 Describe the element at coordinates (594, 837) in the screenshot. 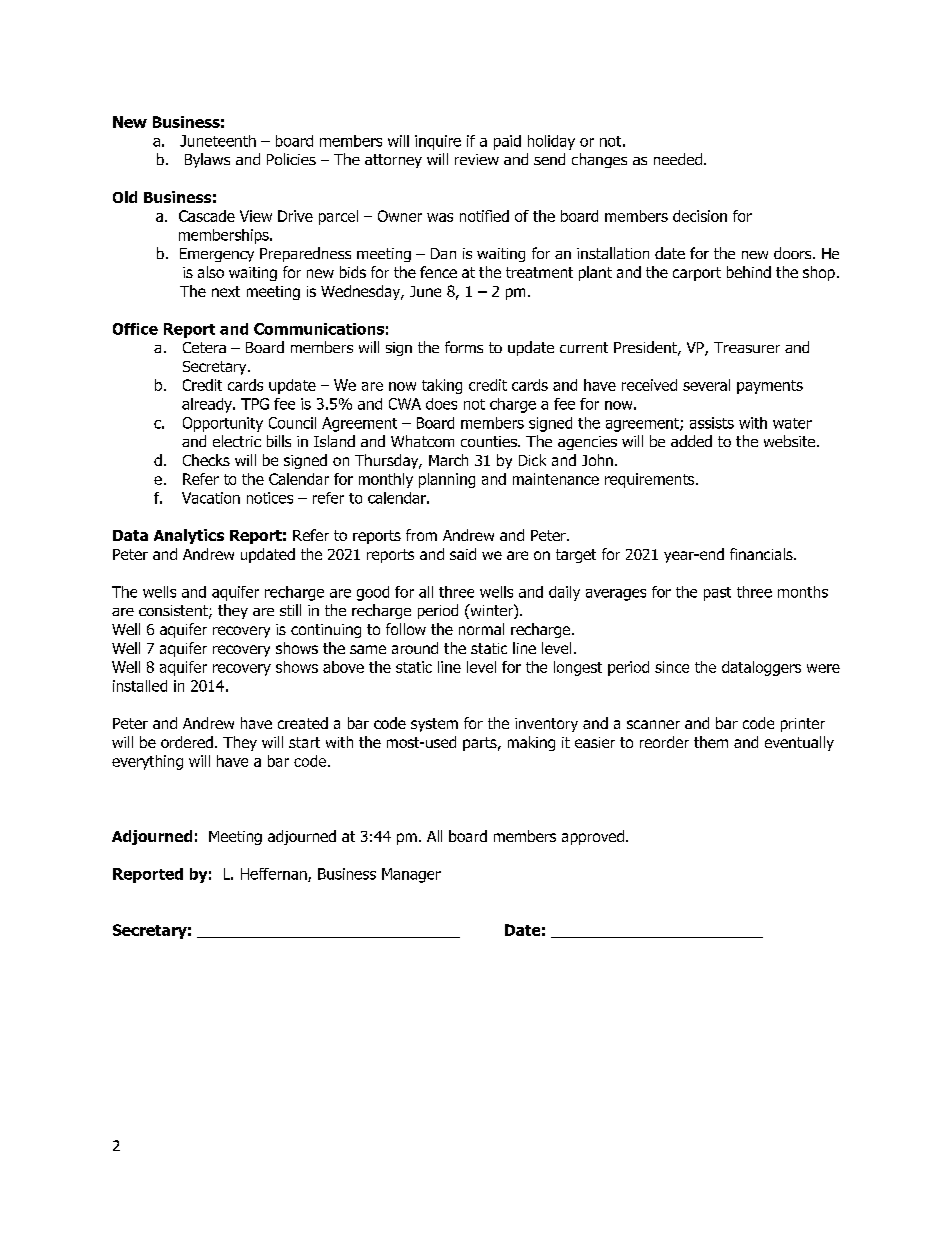

I see `approved` at that location.
